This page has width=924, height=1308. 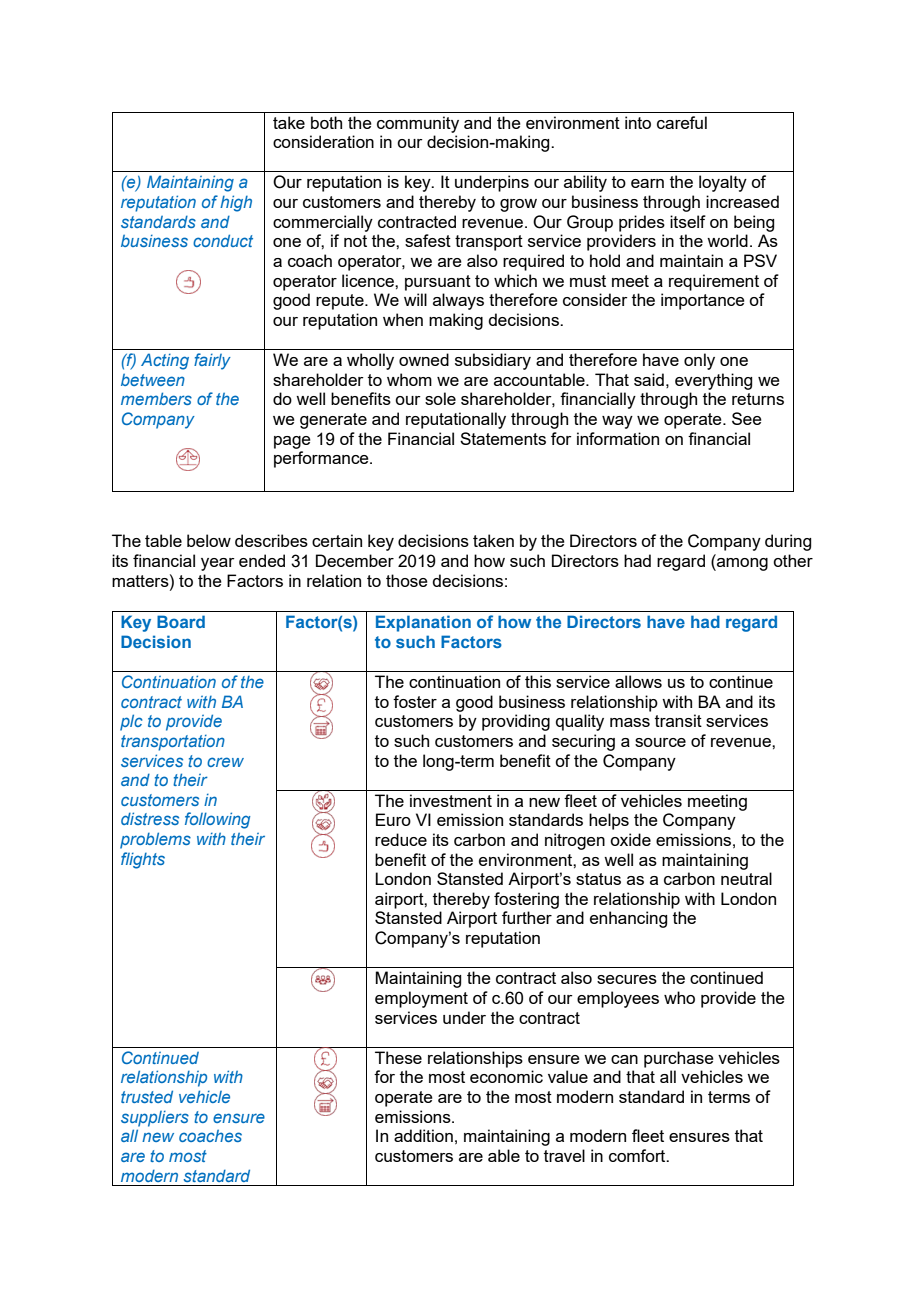 What do you see at coordinates (518, 205) in the page?
I see `grow` at bounding box center [518, 205].
